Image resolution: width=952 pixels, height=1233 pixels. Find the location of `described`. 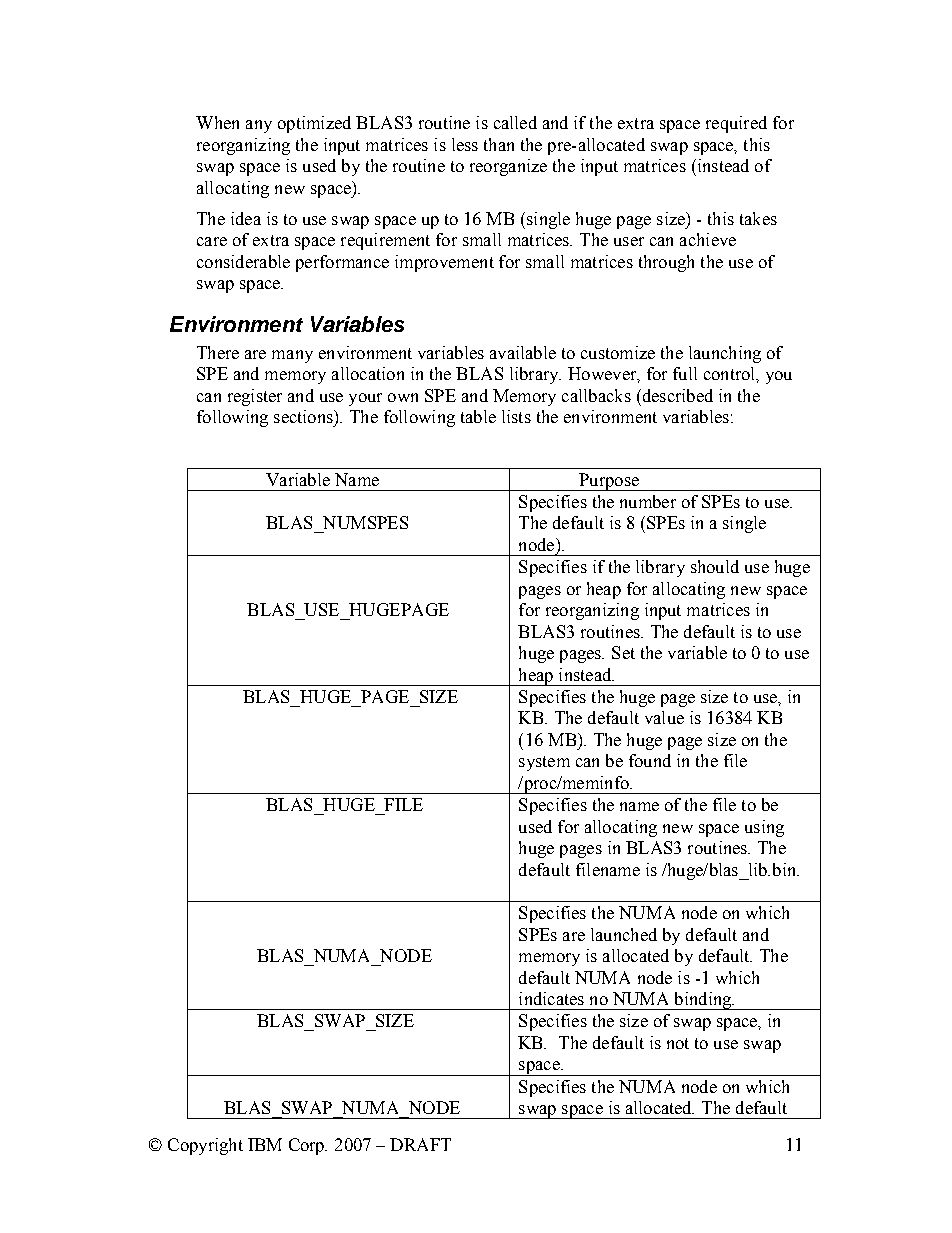

described is located at coordinates (676, 395).
